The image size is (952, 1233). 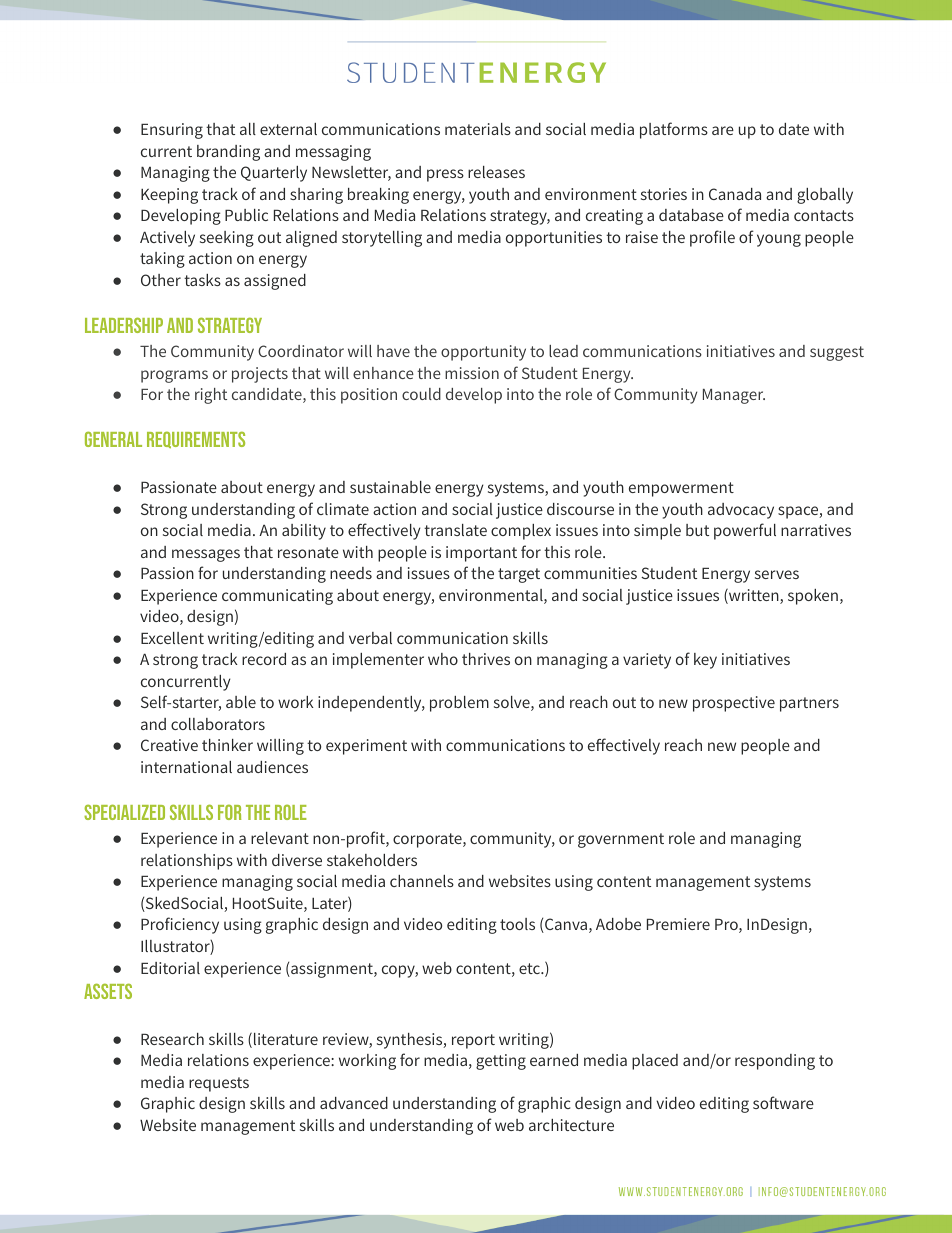 What do you see at coordinates (228, 153) in the screenshot?
I see `branding` at bounding box center [228, 153].
